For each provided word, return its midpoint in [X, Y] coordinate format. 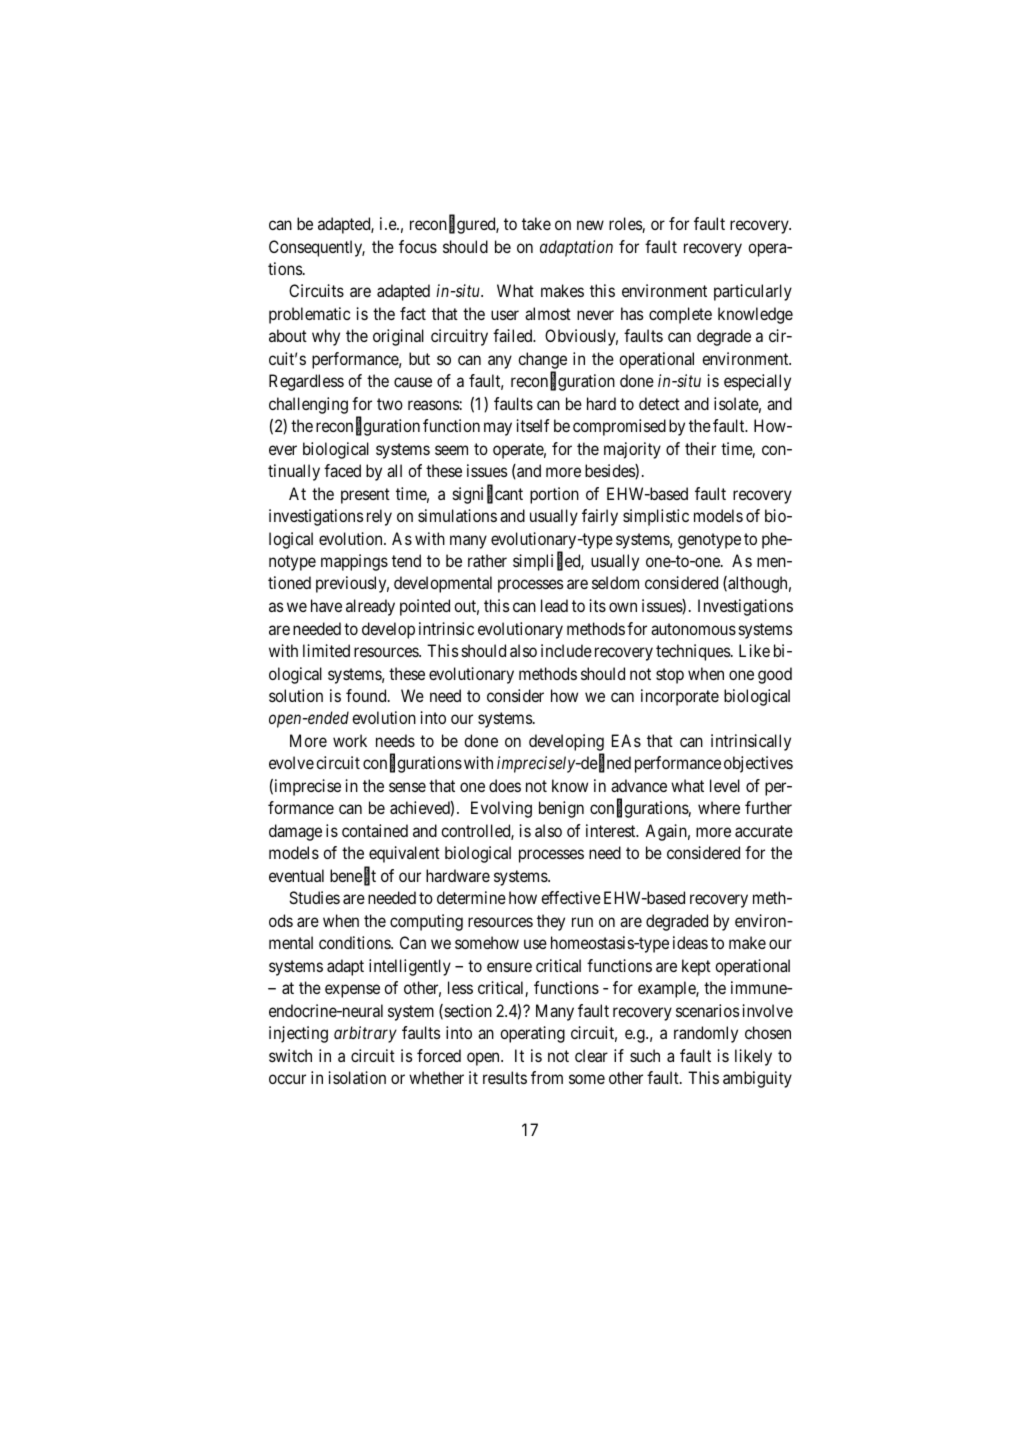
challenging [308, 405]
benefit [353, 876]
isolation [357, 1077]
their [700, 448]
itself [533, 425]
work [350, 740]
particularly [753, 292]
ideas [690, 942]
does [505, 785]
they [551, 922]
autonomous [693, 629]
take [536, 223]
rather [487, 560]
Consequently [317, 248]
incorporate [680, 697]
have [326, 605]
